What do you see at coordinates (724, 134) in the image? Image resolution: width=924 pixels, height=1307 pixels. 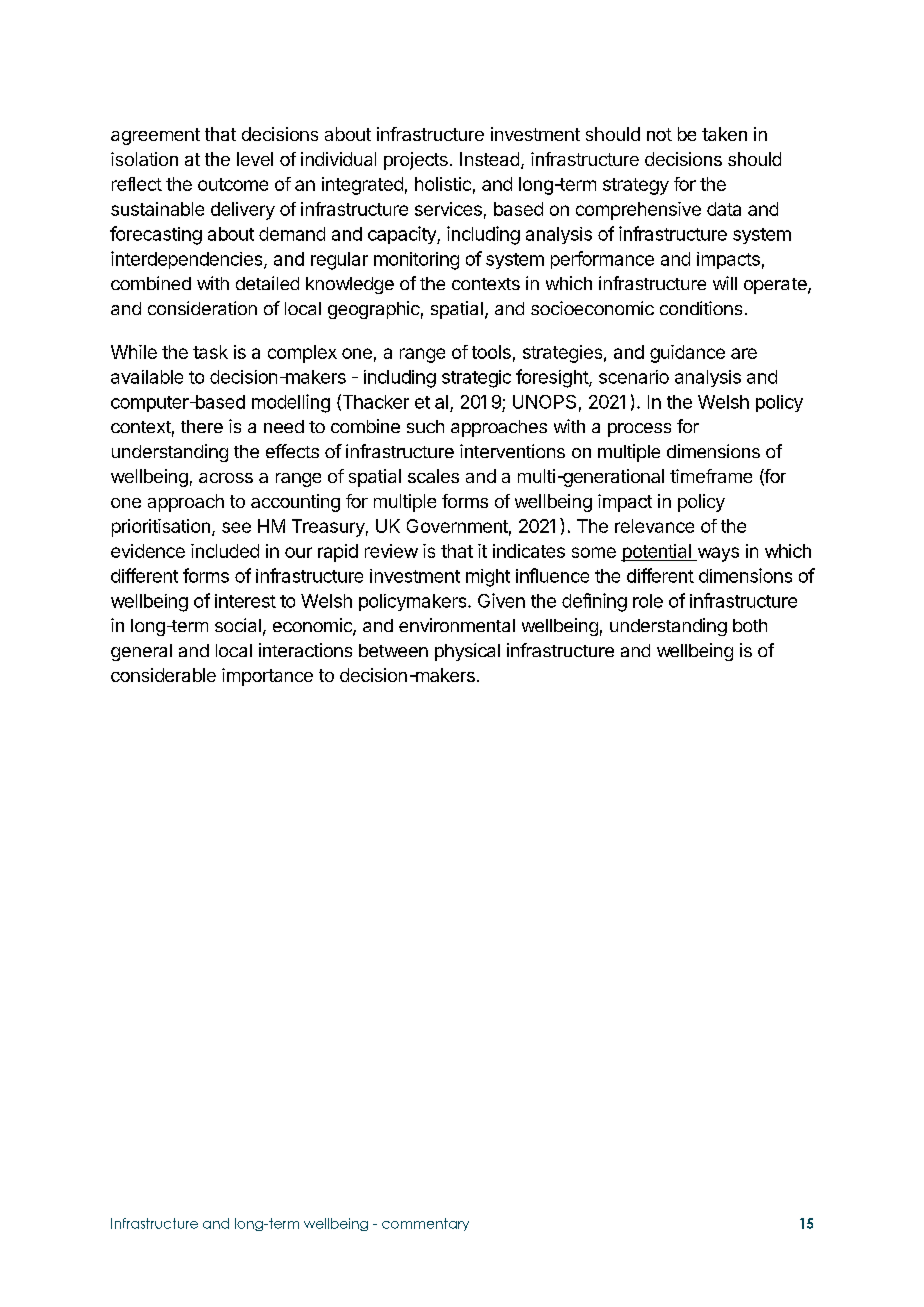 I see `taken` at bounding box center [724, 134].
